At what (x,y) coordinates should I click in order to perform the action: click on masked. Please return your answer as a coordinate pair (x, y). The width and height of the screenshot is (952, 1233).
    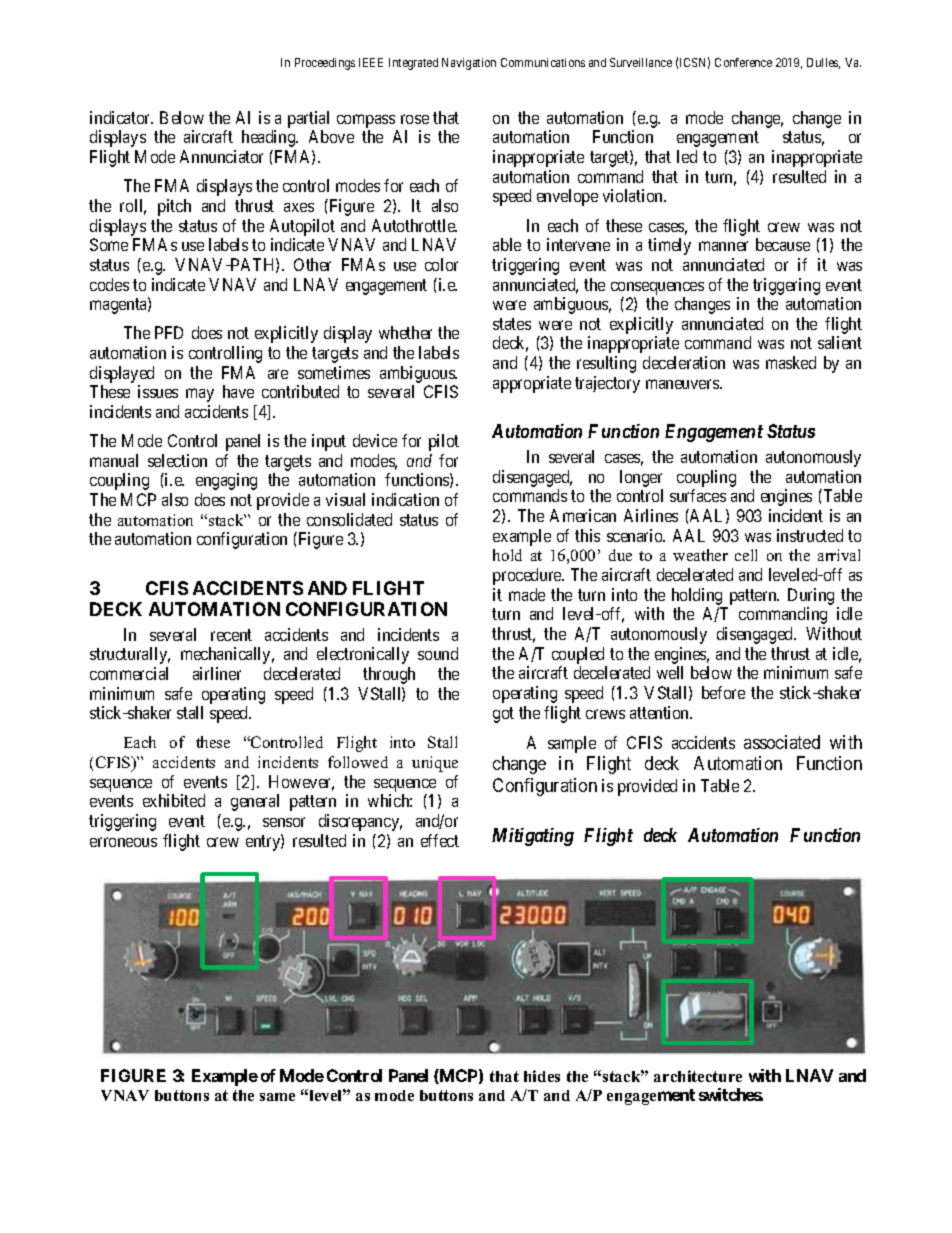
    Looking at the image, I should click on (791, 362).
